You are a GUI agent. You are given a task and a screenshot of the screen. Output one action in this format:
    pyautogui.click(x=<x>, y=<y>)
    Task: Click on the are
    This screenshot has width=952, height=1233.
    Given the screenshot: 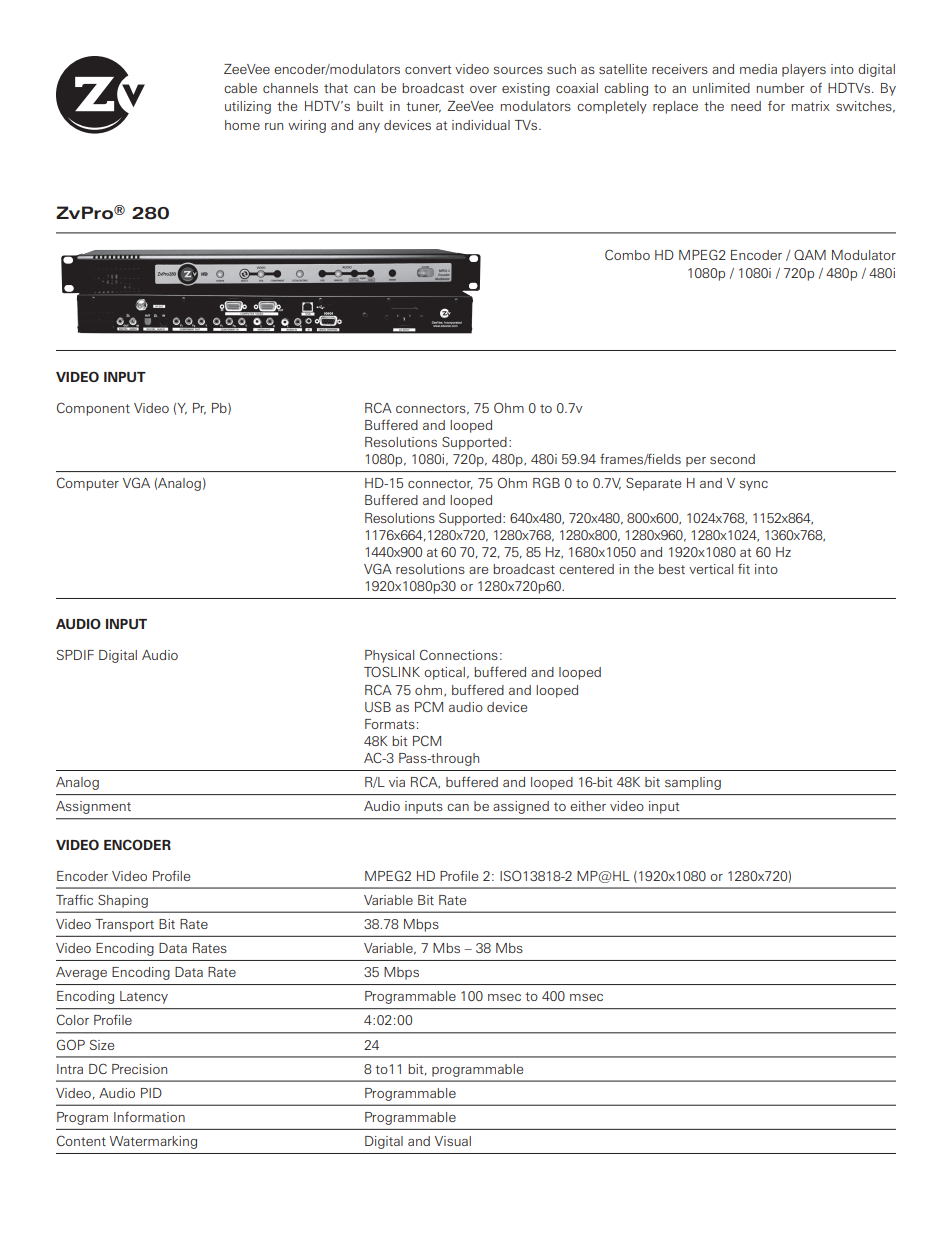 What is the action you would take?
    pyautogui.click(x=478, y=570)
